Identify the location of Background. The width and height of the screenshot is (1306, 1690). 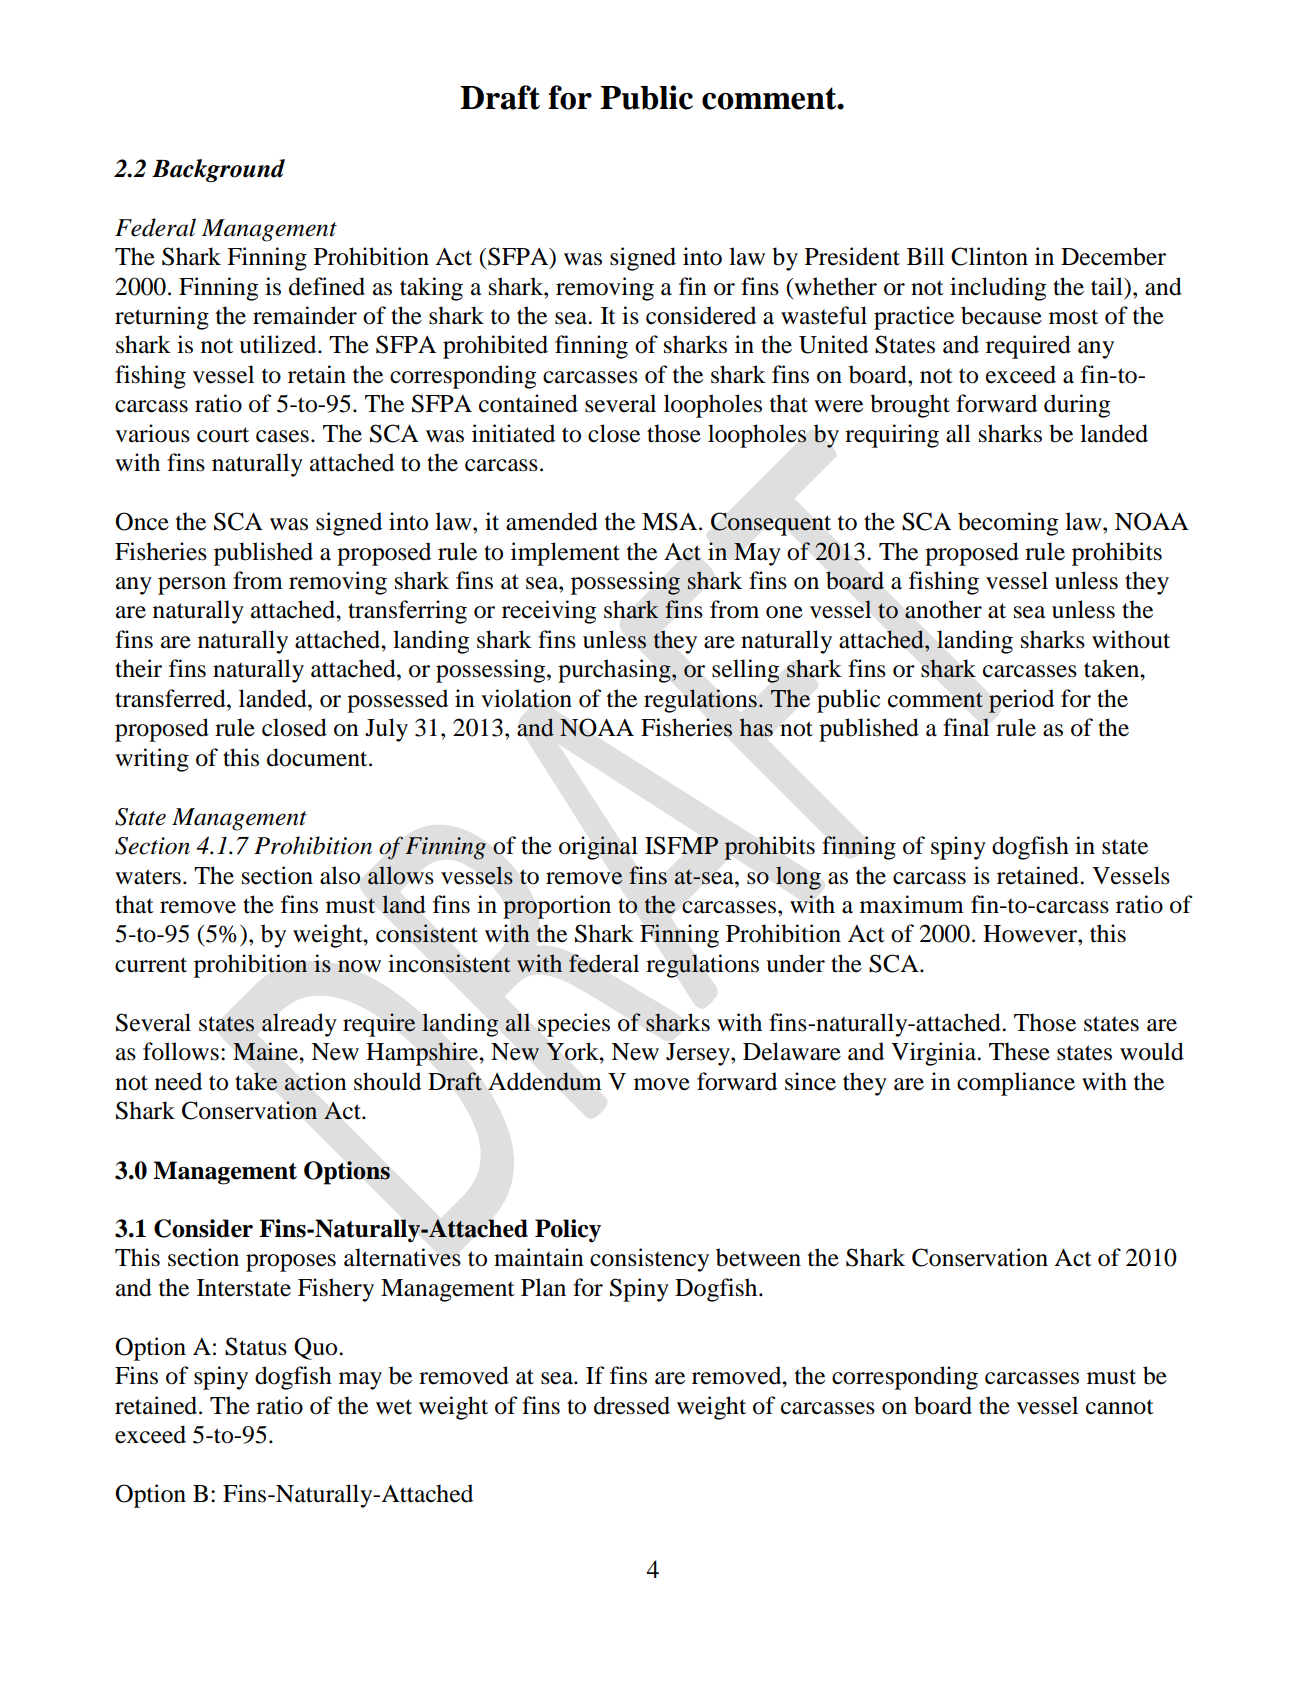
(218, 170).
